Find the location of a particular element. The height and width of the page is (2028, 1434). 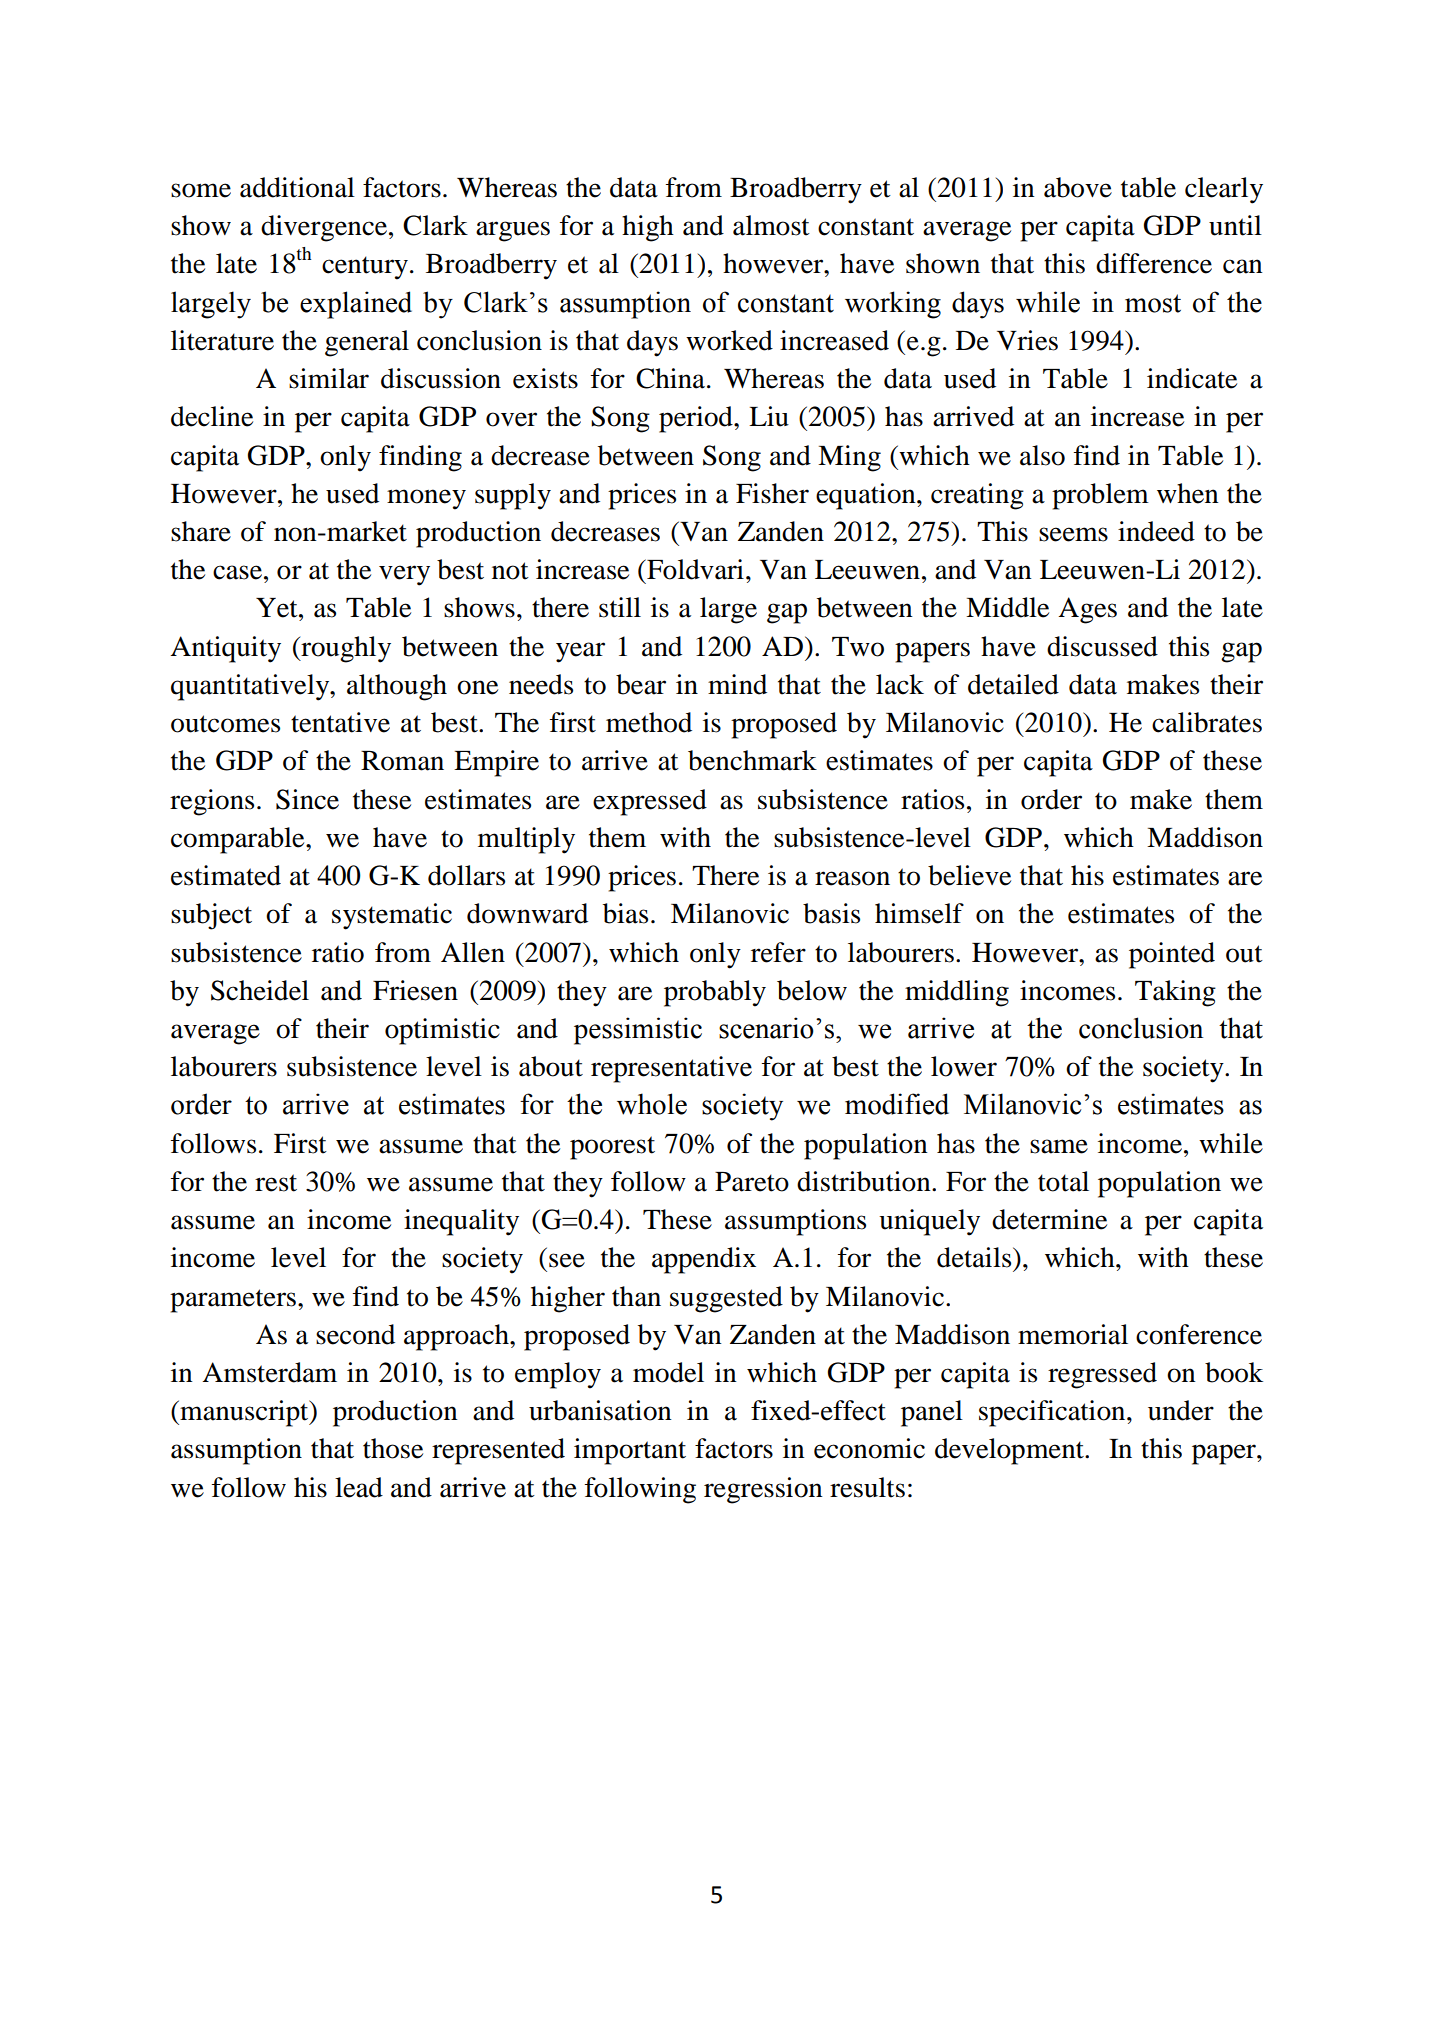

representative is located at coordinates (671, 1069).
